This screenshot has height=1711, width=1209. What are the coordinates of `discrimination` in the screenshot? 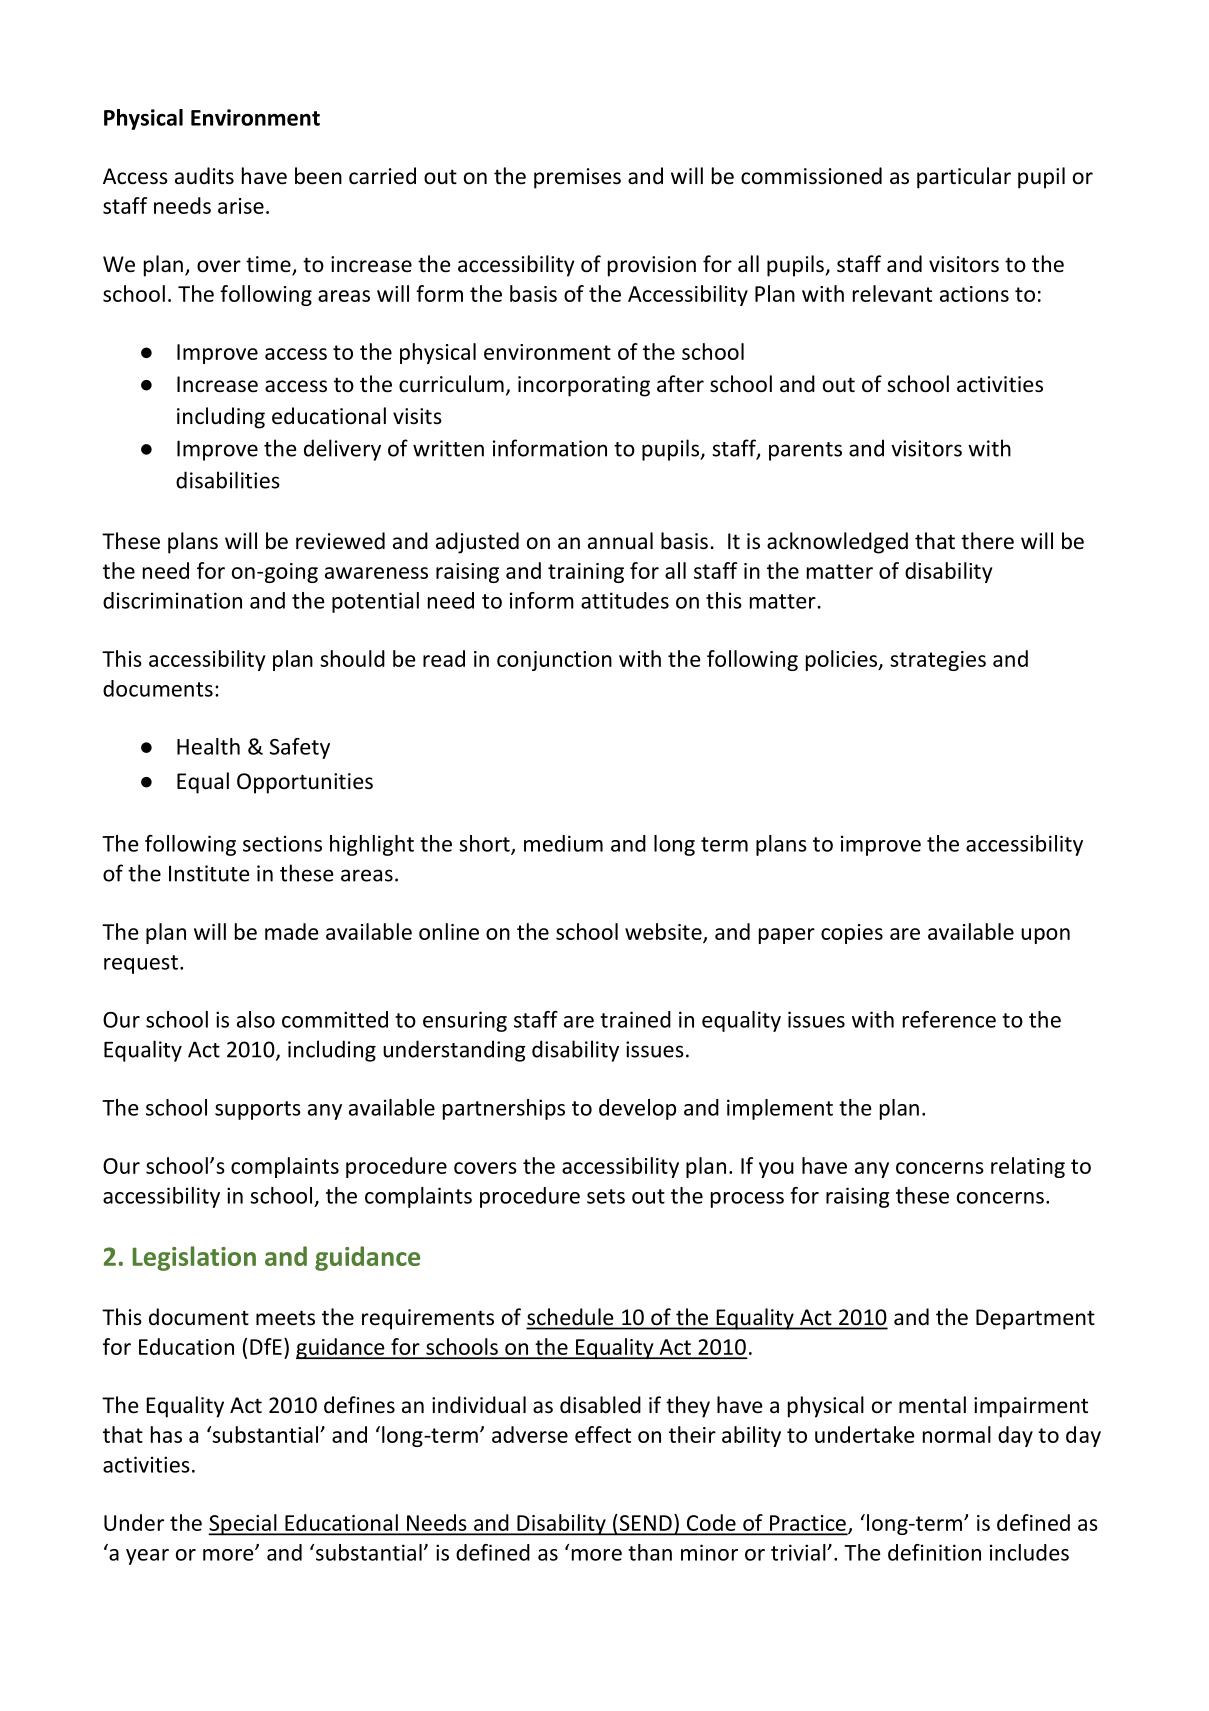 It's located at (172, 600).
